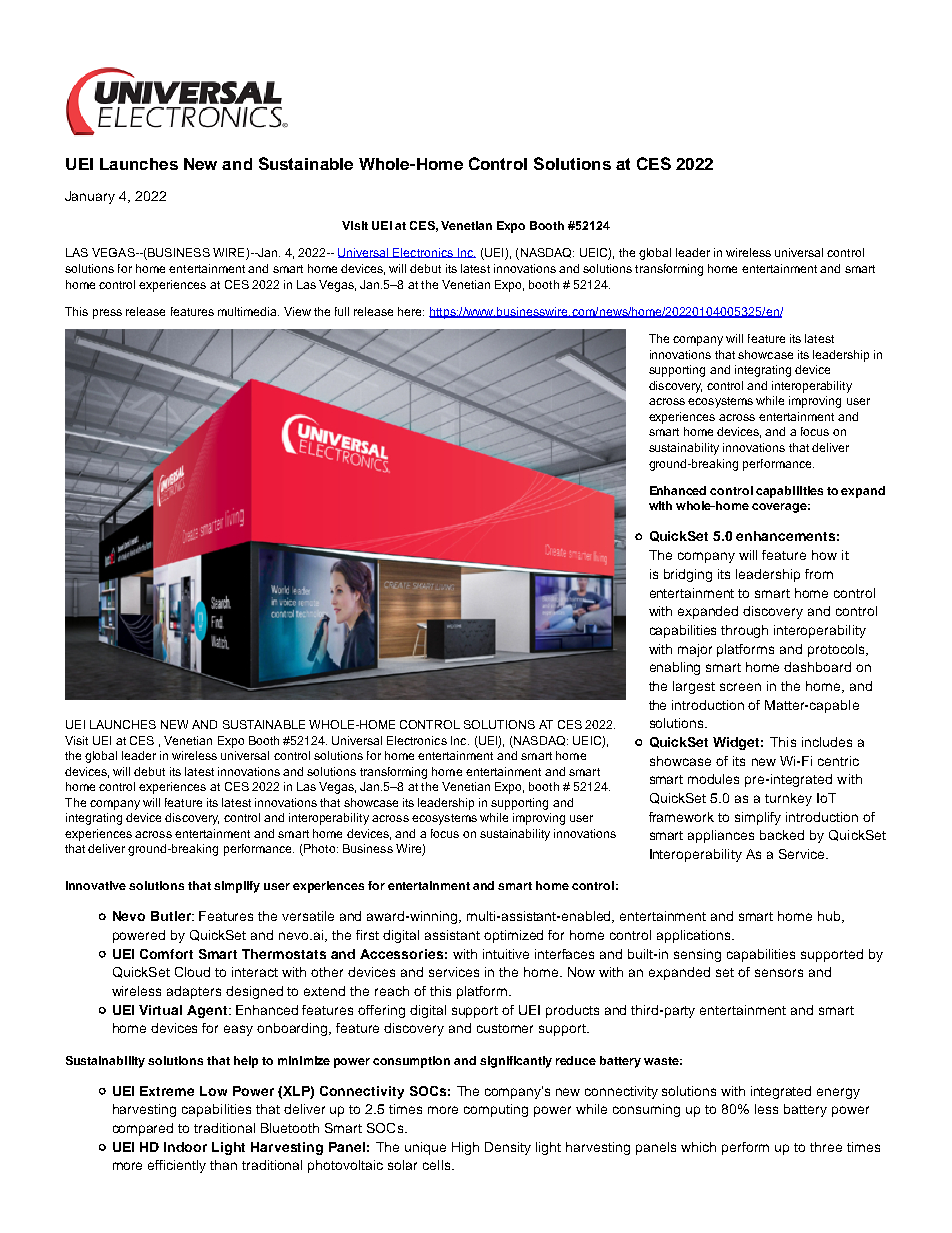 The height and width of the page is (1233, 952). Describe the element at coordinates (172, 916) in the page. I see `Butler` at that location.
